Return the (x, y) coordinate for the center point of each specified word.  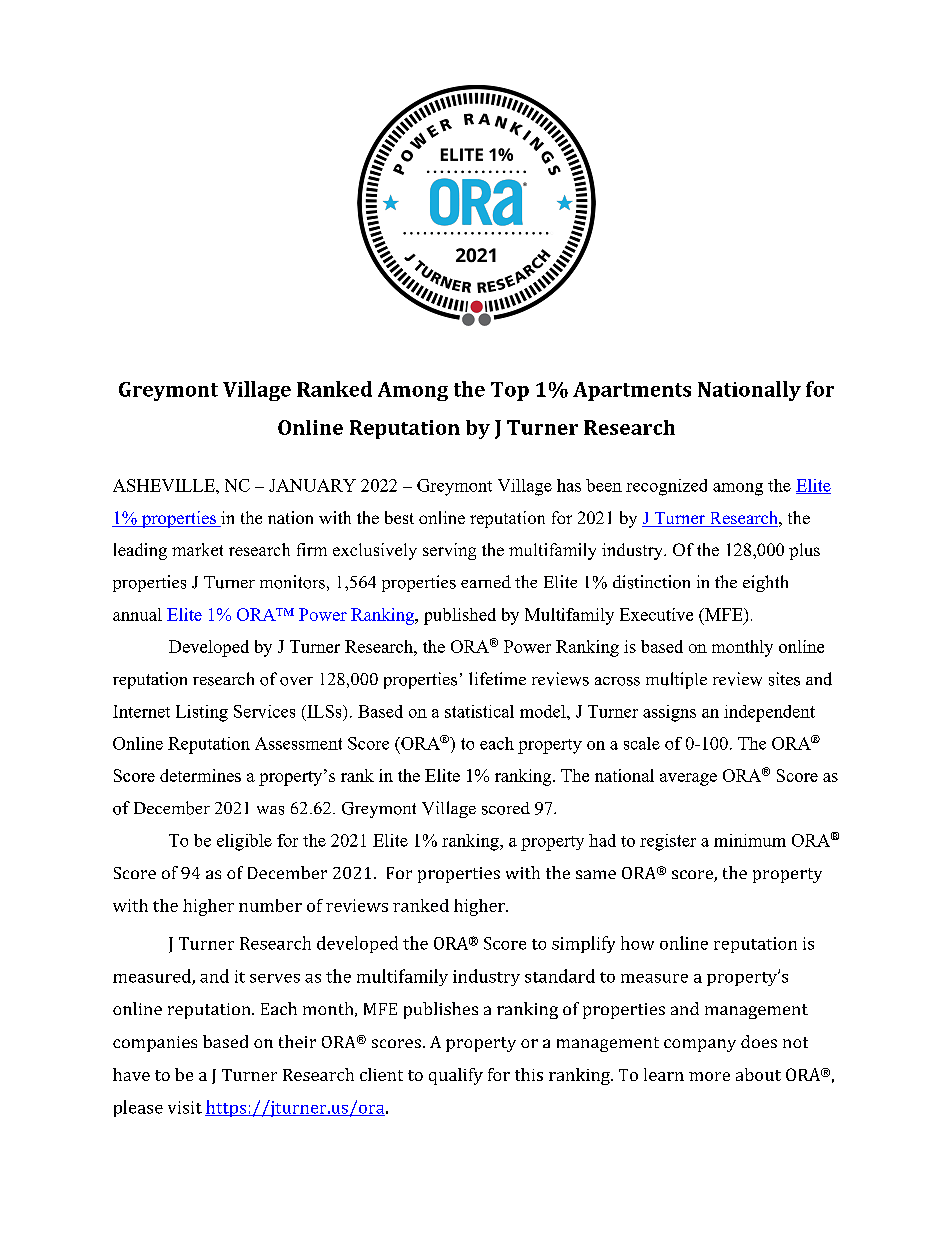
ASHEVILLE (165, 485)
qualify (456, 1076)
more (709, 1076)
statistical (479, 711)
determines (200, 775)
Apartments (632, 391)
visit (185, 1107)
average (688, 779)
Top (510, 391)
